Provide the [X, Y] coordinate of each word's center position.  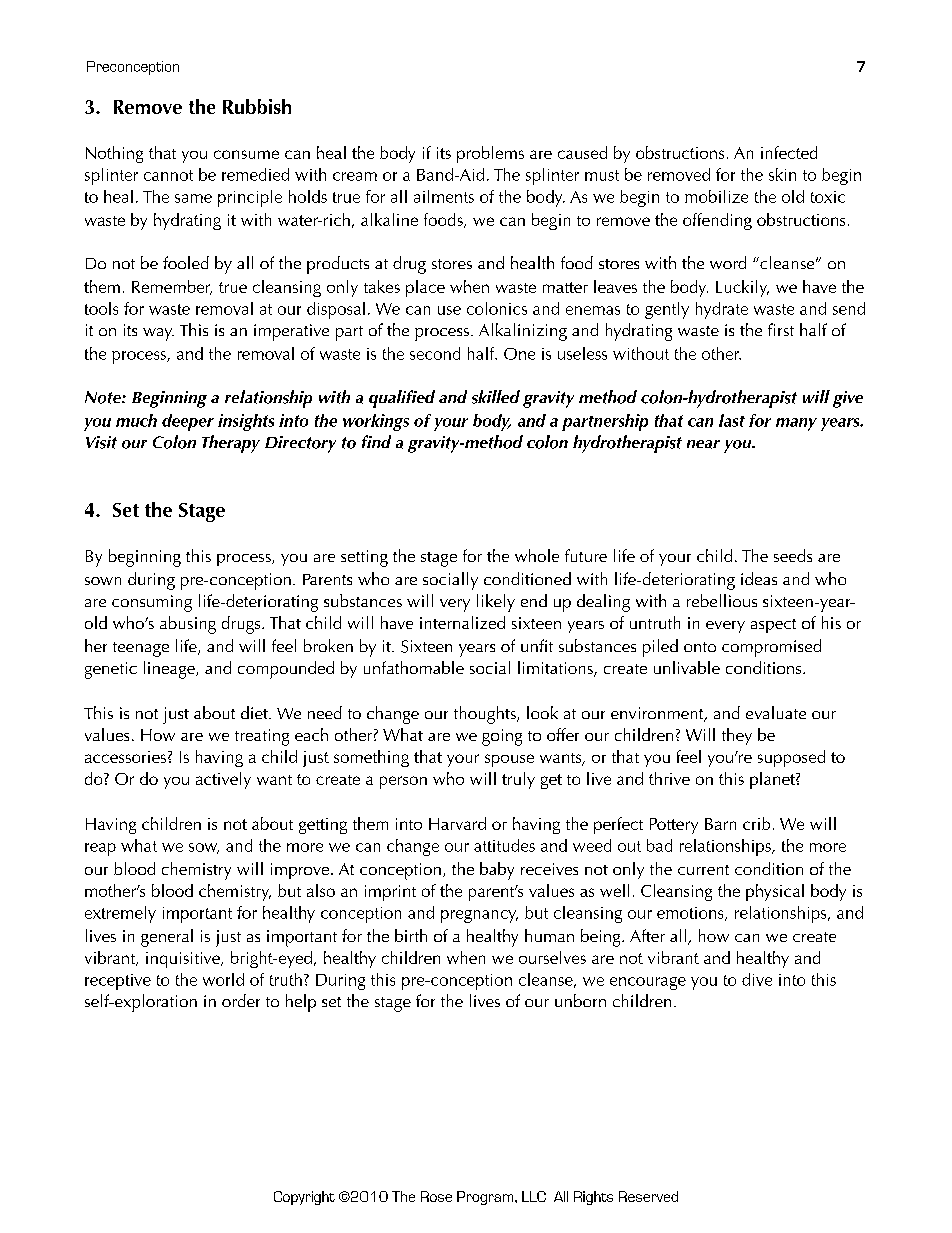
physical [775, 892]
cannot [168, 175]
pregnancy [479, 916]
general [167, 938]
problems [490, 154]
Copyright [304, 1198]
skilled [496, 397]
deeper [188, 422]
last [732, 420]
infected [789, 152]
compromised [771, 648]
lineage [170, 670]
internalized [462, 622]
